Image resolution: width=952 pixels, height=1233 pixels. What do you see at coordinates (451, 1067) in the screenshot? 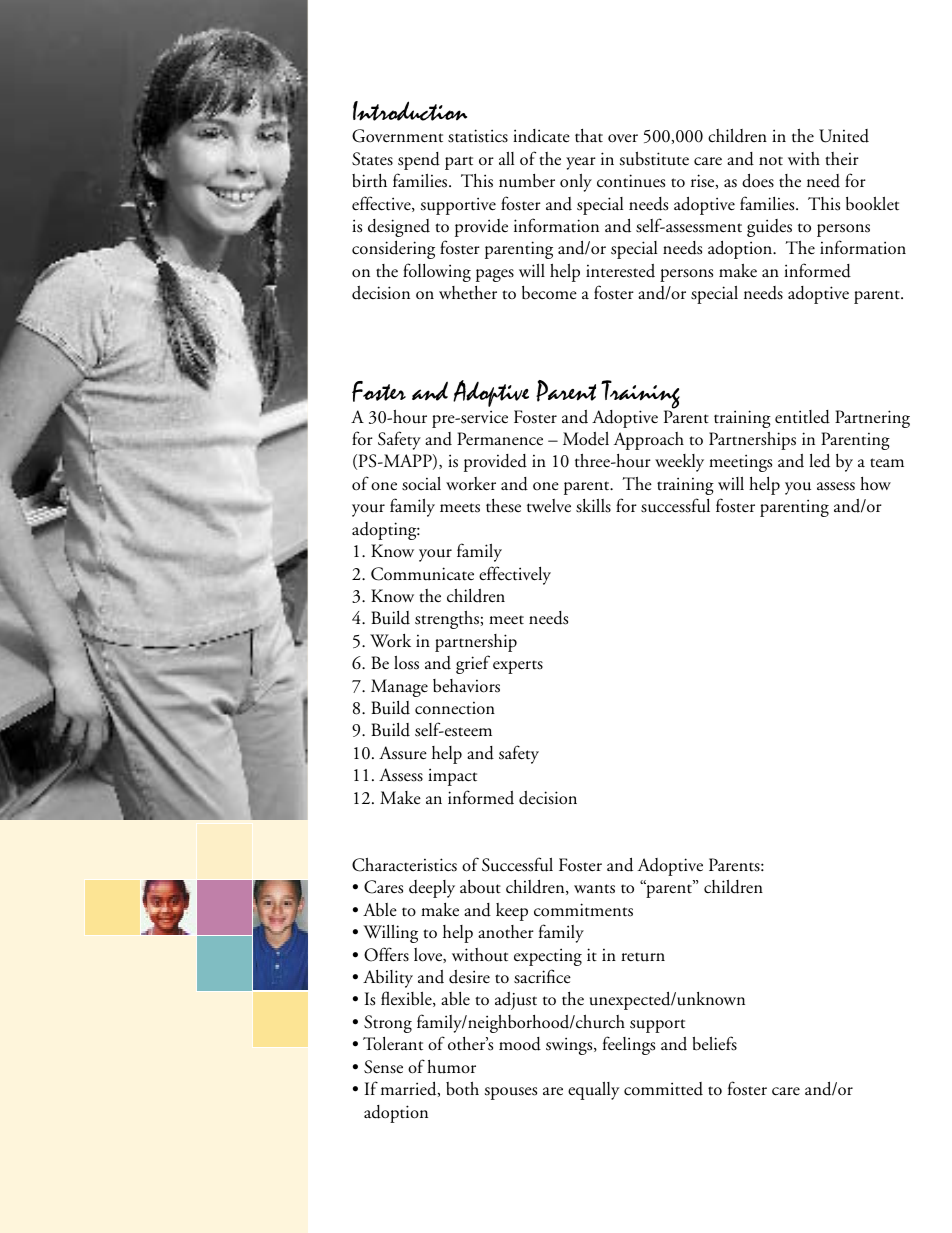
I see `humor` at bounding box center [451, 1067].
